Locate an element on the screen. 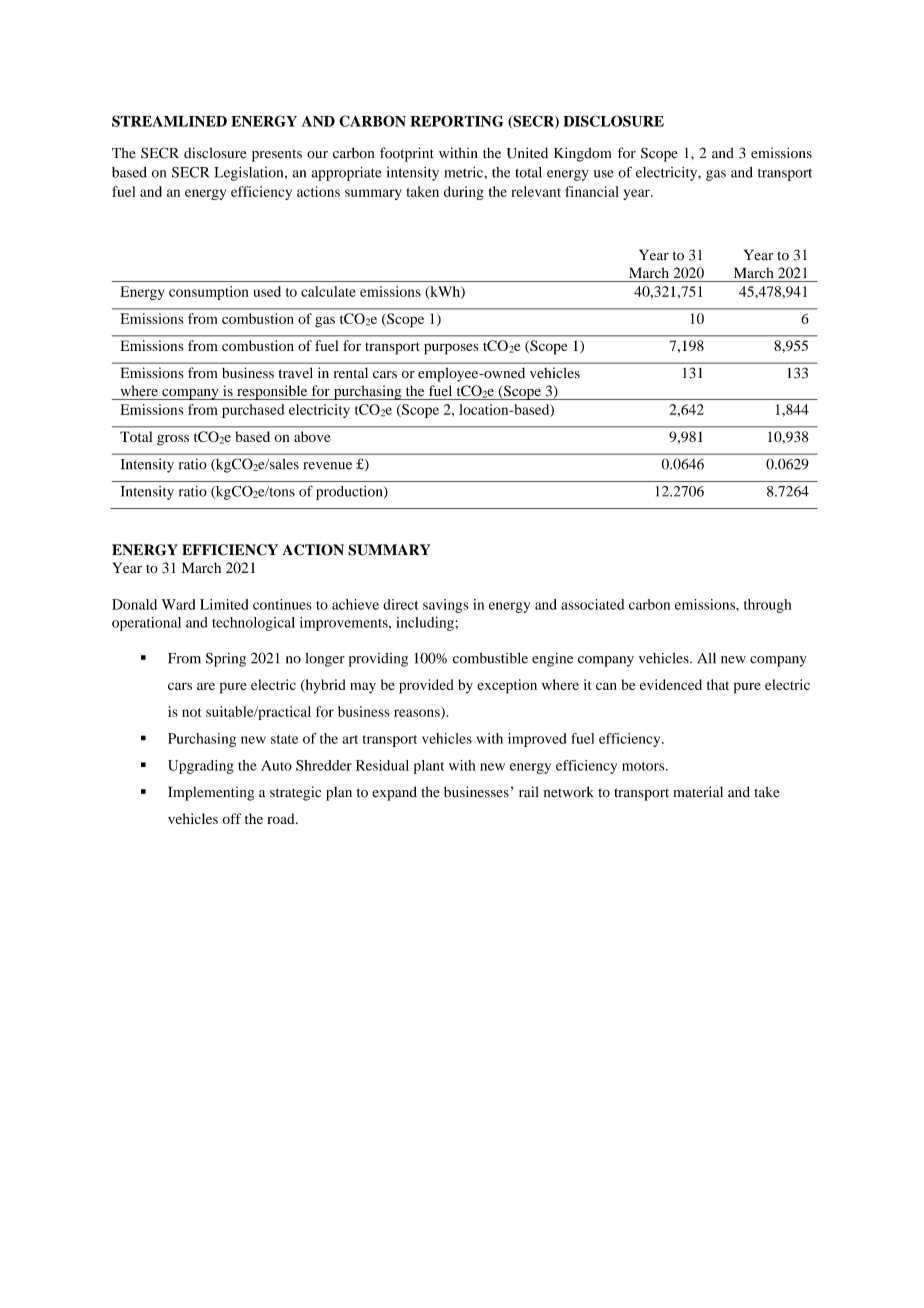 The image size is (924, 1308). STREAMLINED is located at coordinates (169, 121).
